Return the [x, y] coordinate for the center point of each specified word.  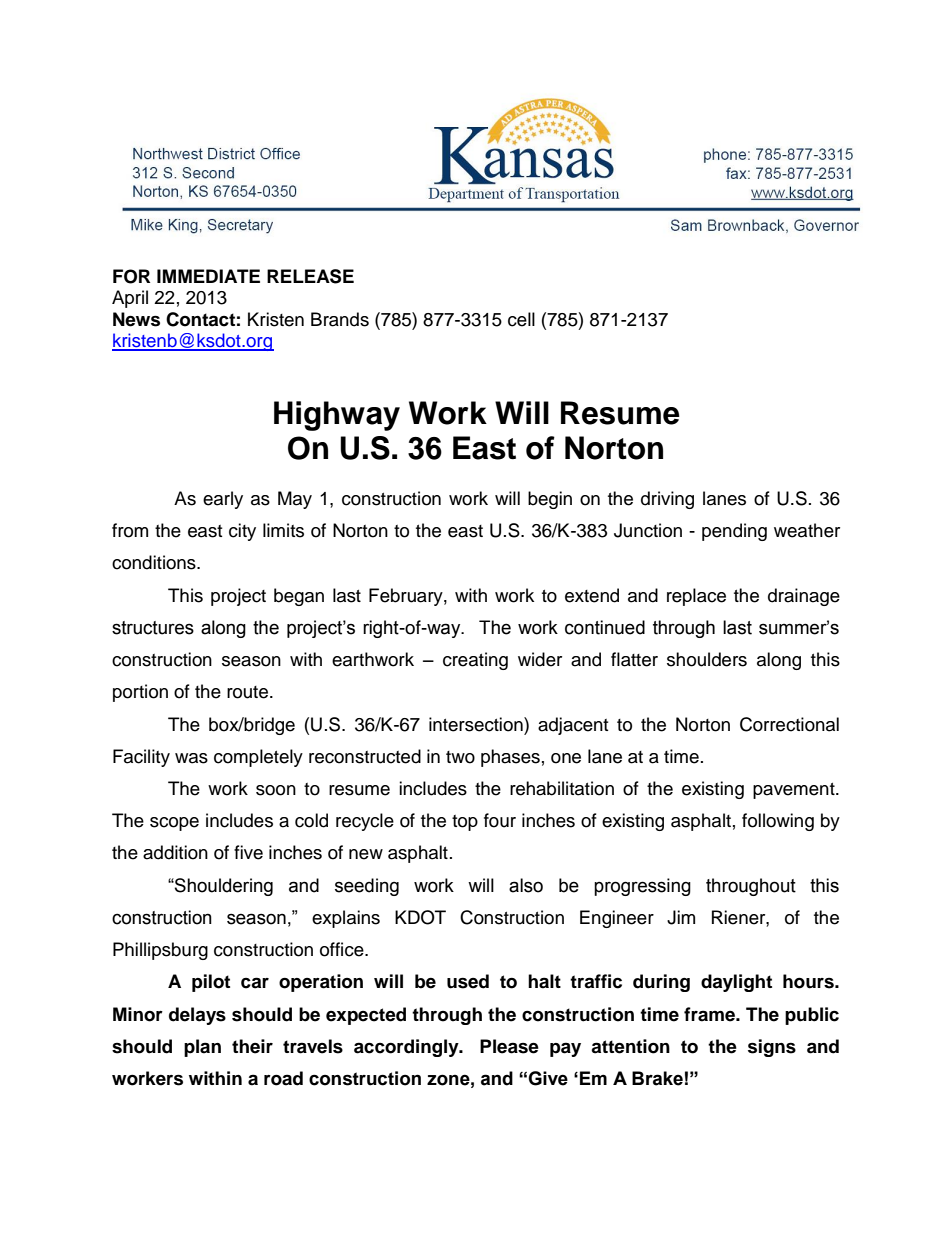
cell [521, 319]
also [526, 885]
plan [202, 1048]
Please [509, 1046]
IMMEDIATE [208, 276]
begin [550, 500]
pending [734, 532]
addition [175, 852]
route [249, 692]
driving [667, 500]
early [223, 500]
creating [475, 661]
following [778, 822]
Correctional [789, 724]
